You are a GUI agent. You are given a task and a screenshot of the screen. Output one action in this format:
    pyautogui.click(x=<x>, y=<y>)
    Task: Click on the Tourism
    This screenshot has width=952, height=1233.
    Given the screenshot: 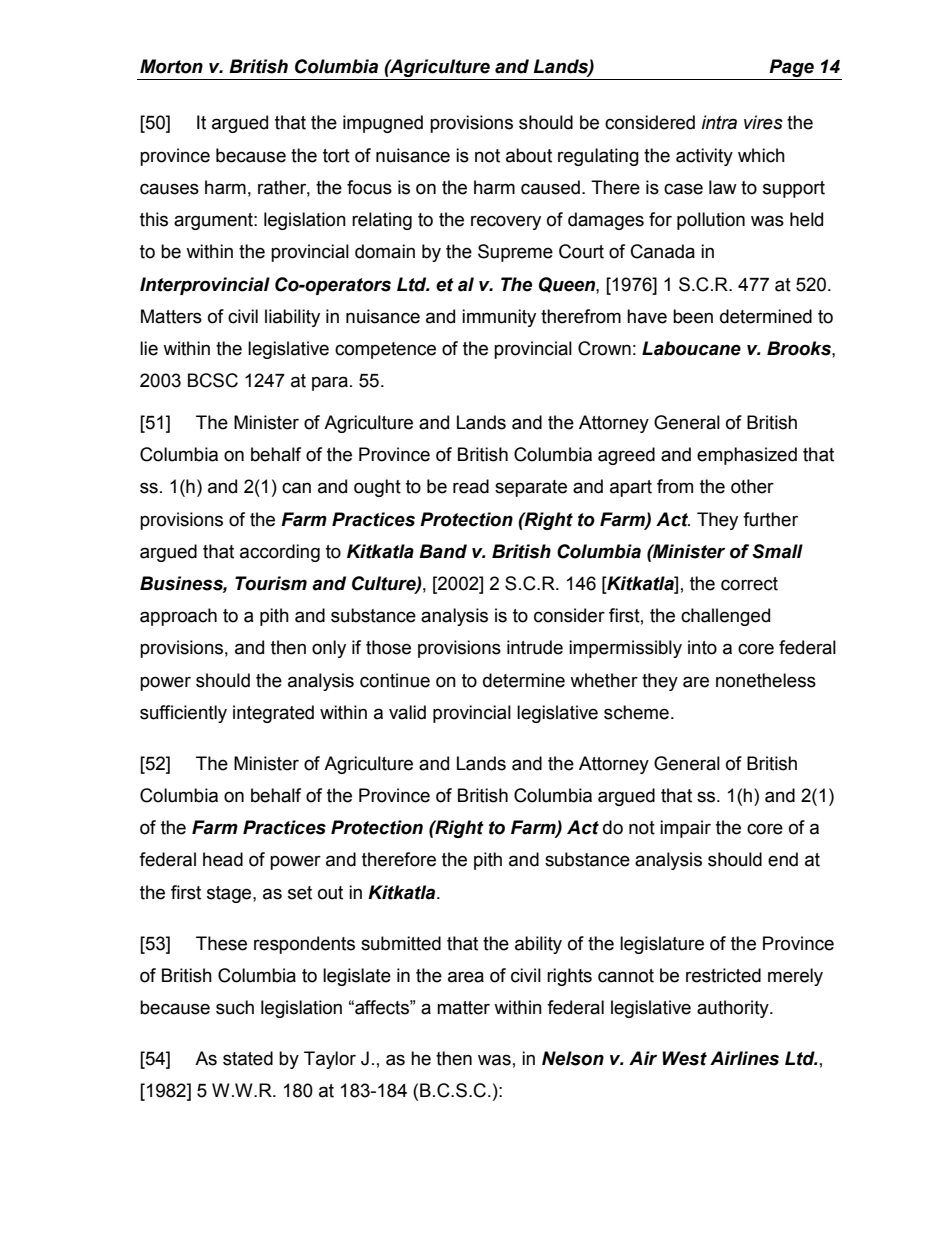 What is the action you would take?
    pyautogui.click(x=271, y=583)
